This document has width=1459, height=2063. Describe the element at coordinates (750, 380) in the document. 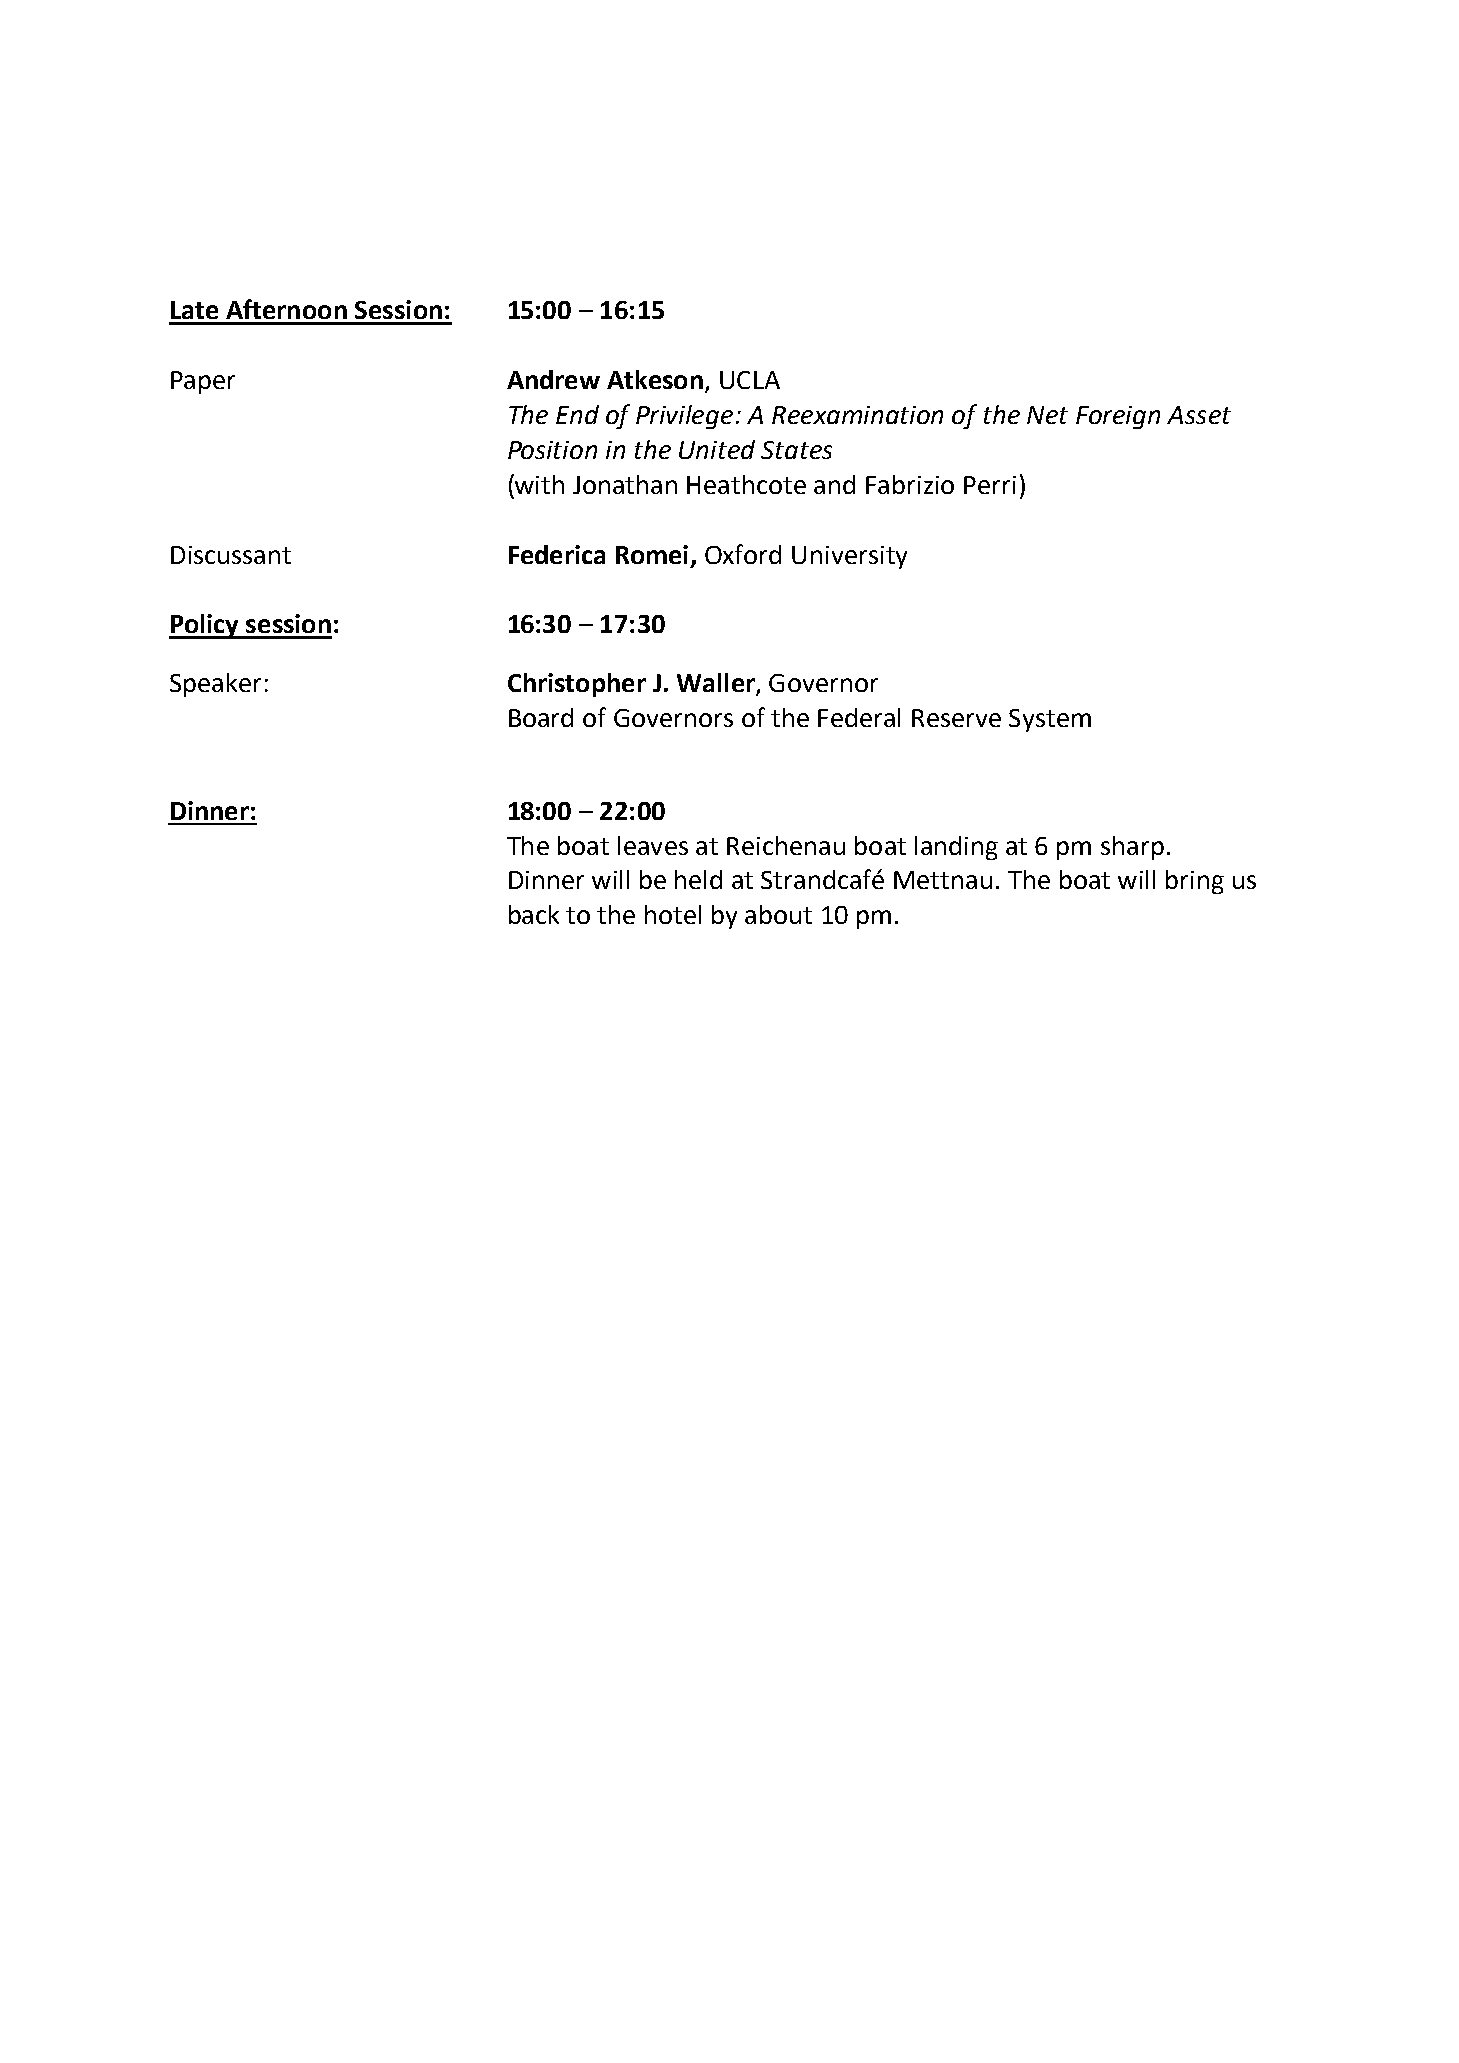

I see `UCLA` at that location.
